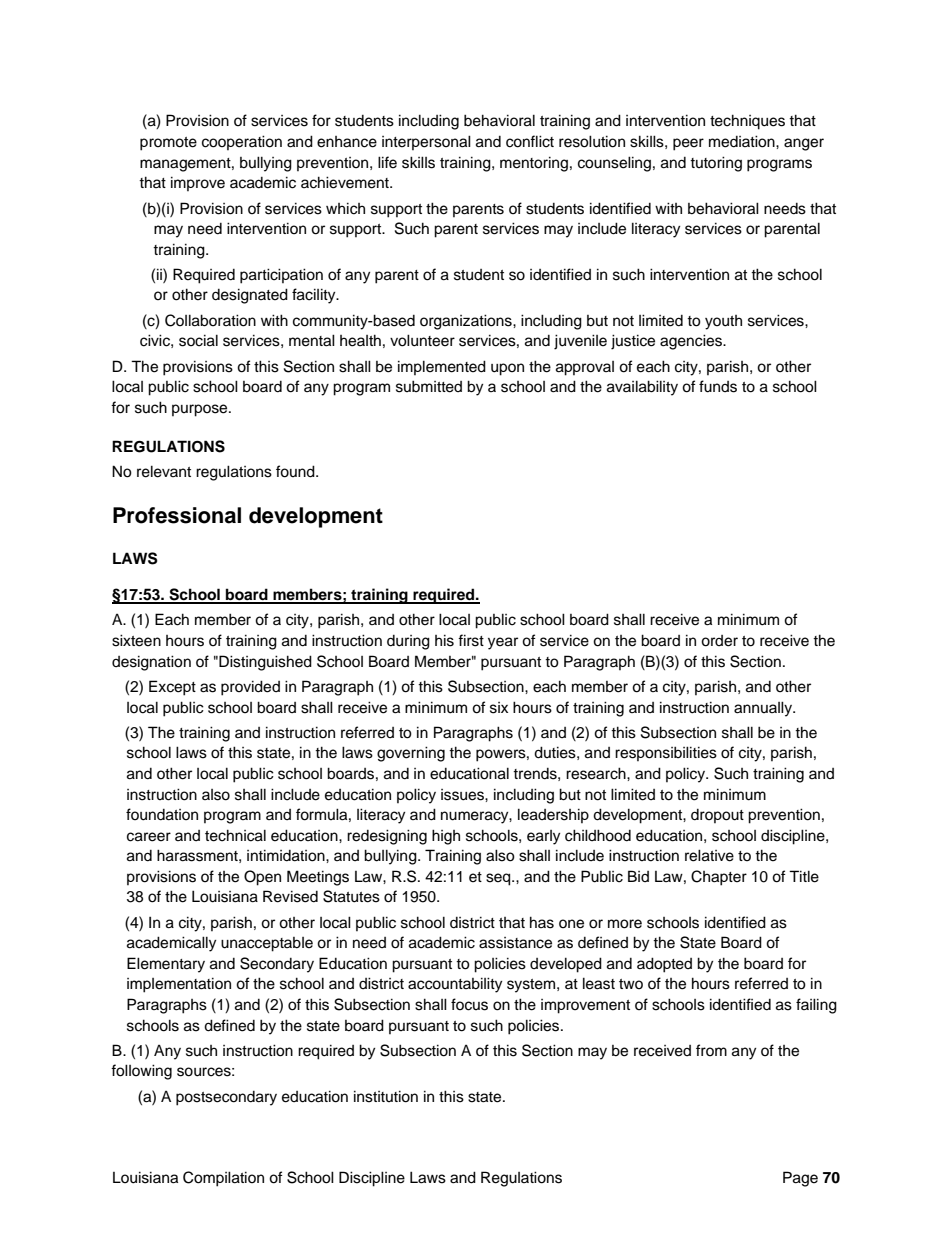  Describe the element at coordinates (250, 688) in the page. I see `provided` at that location.
